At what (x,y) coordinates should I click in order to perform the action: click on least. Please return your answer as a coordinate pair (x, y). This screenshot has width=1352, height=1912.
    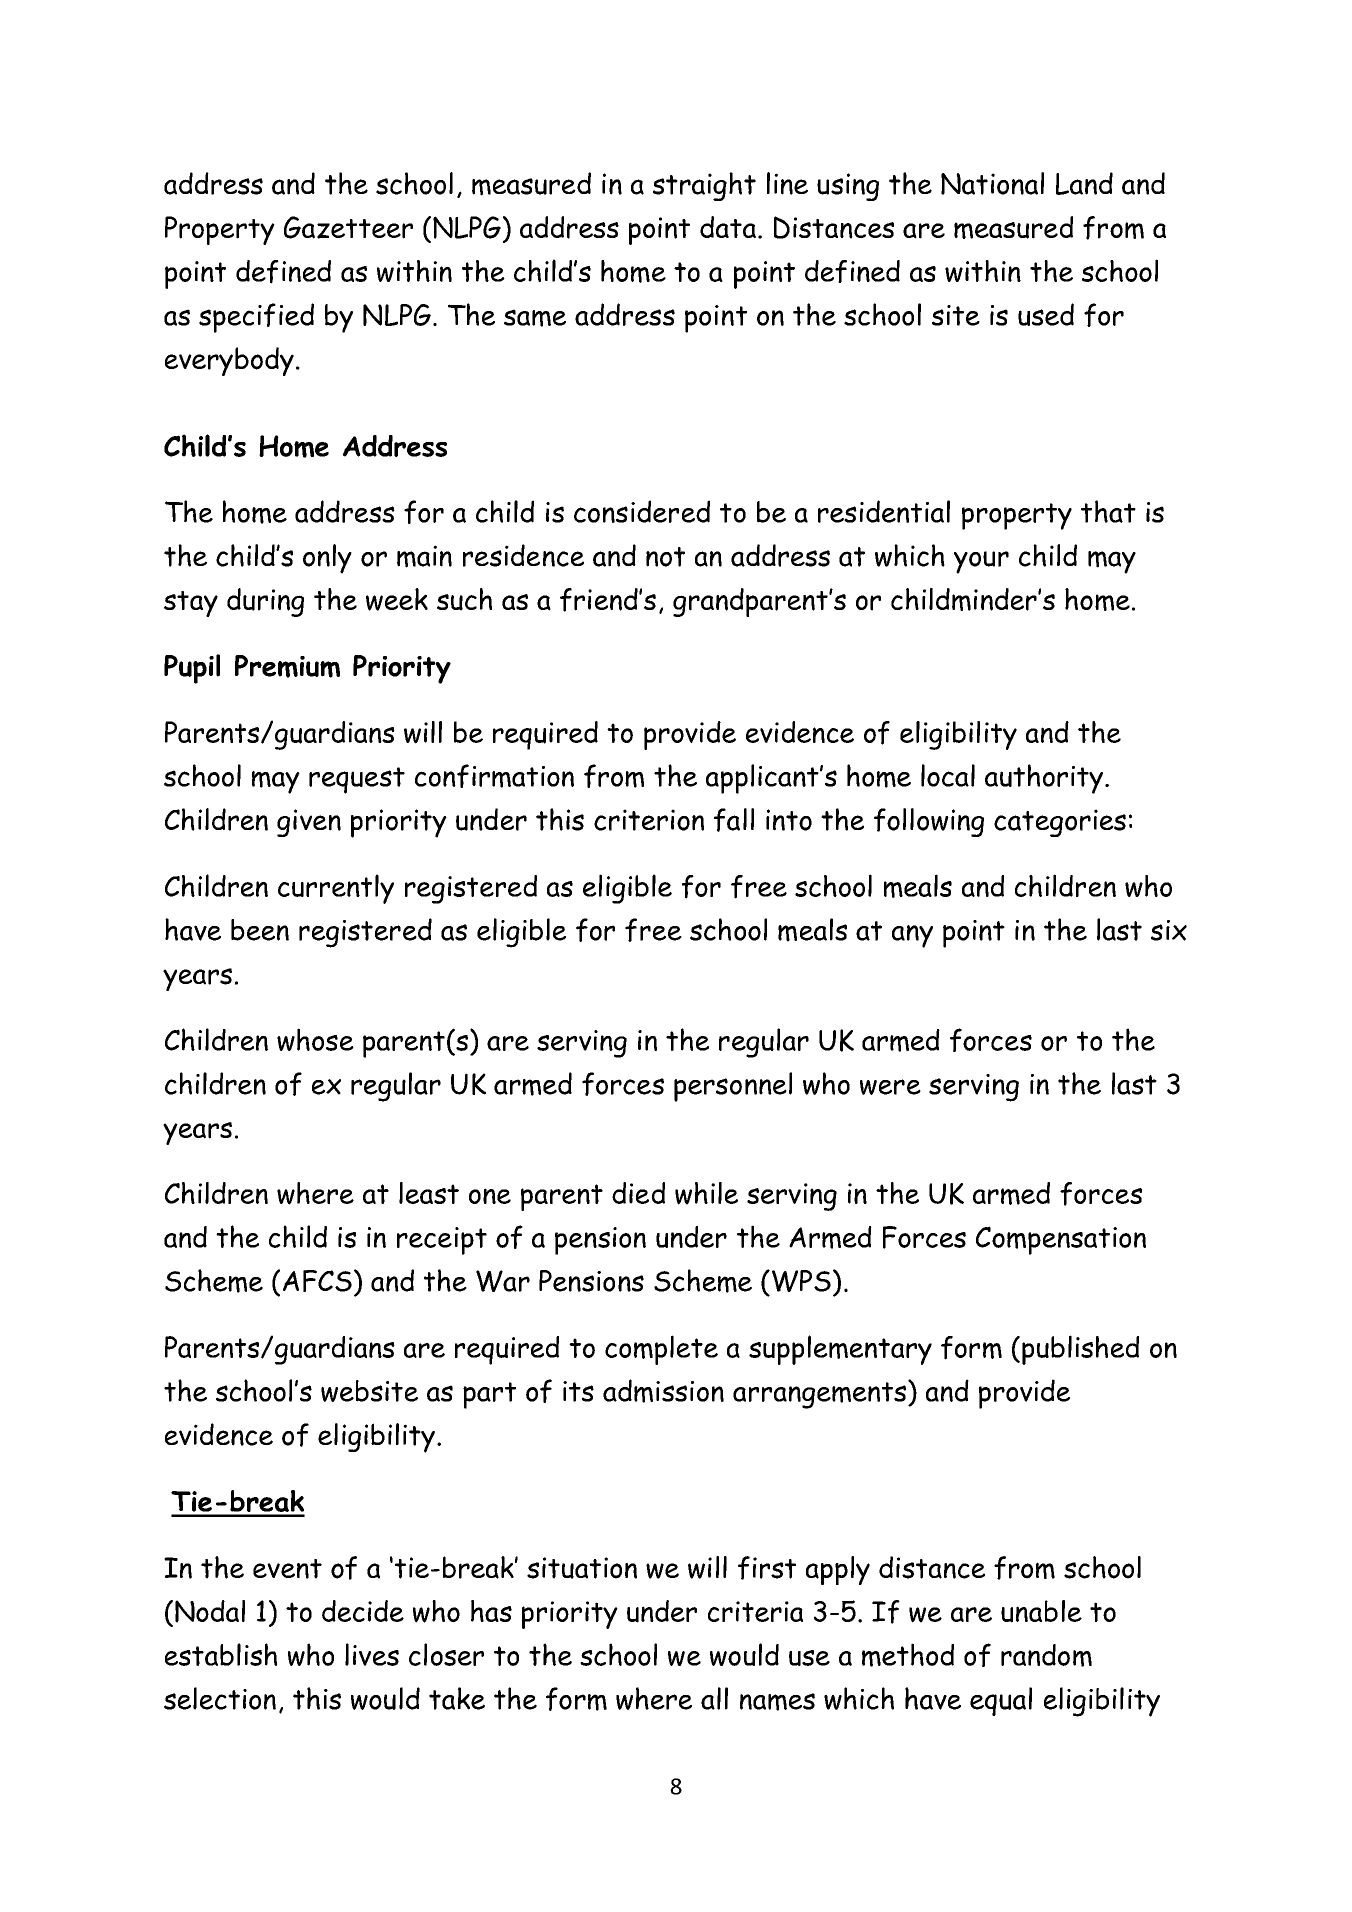
    Looking at the image, I should click on (429, 1193).
